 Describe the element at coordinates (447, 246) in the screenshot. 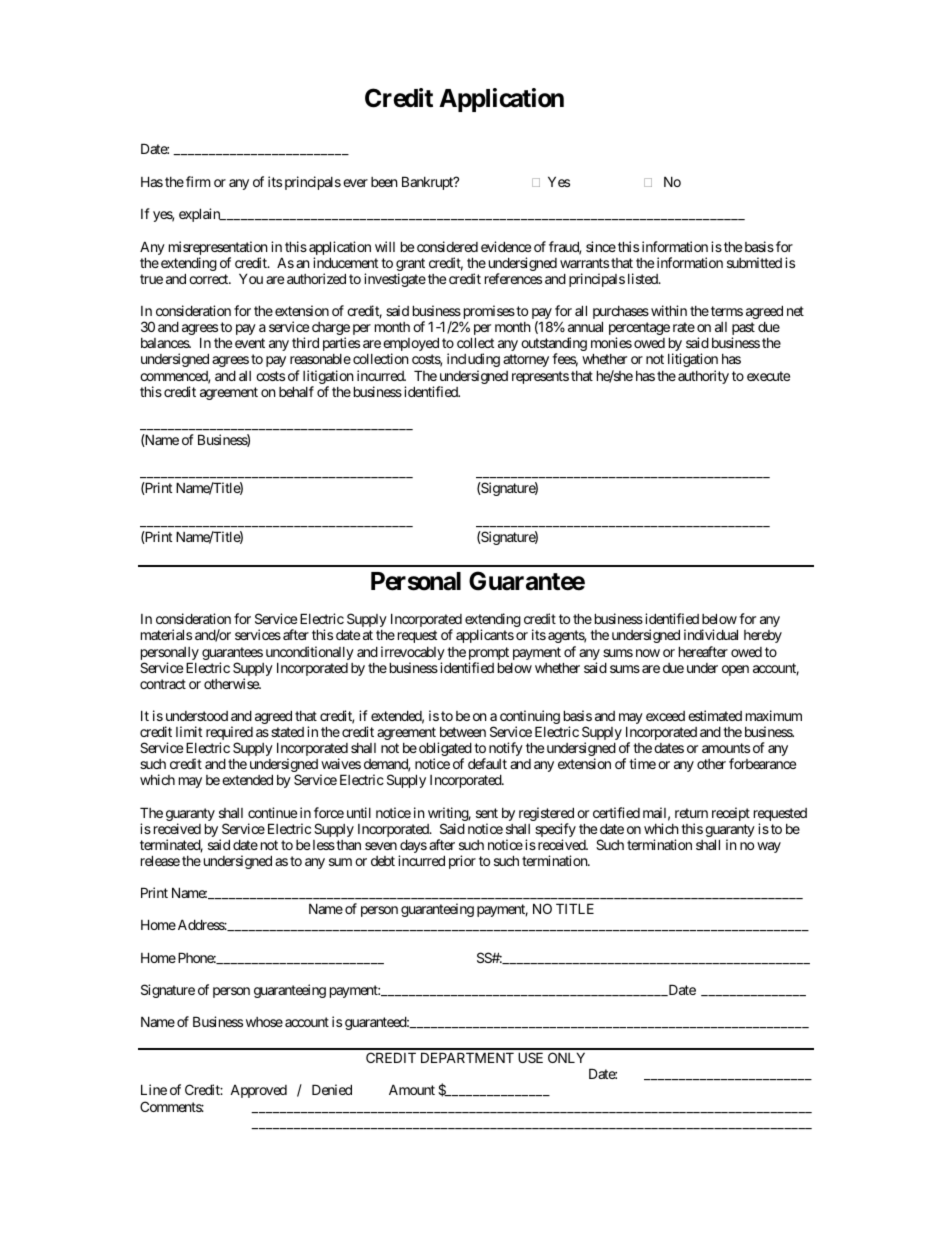

I see `considered` at that location.
